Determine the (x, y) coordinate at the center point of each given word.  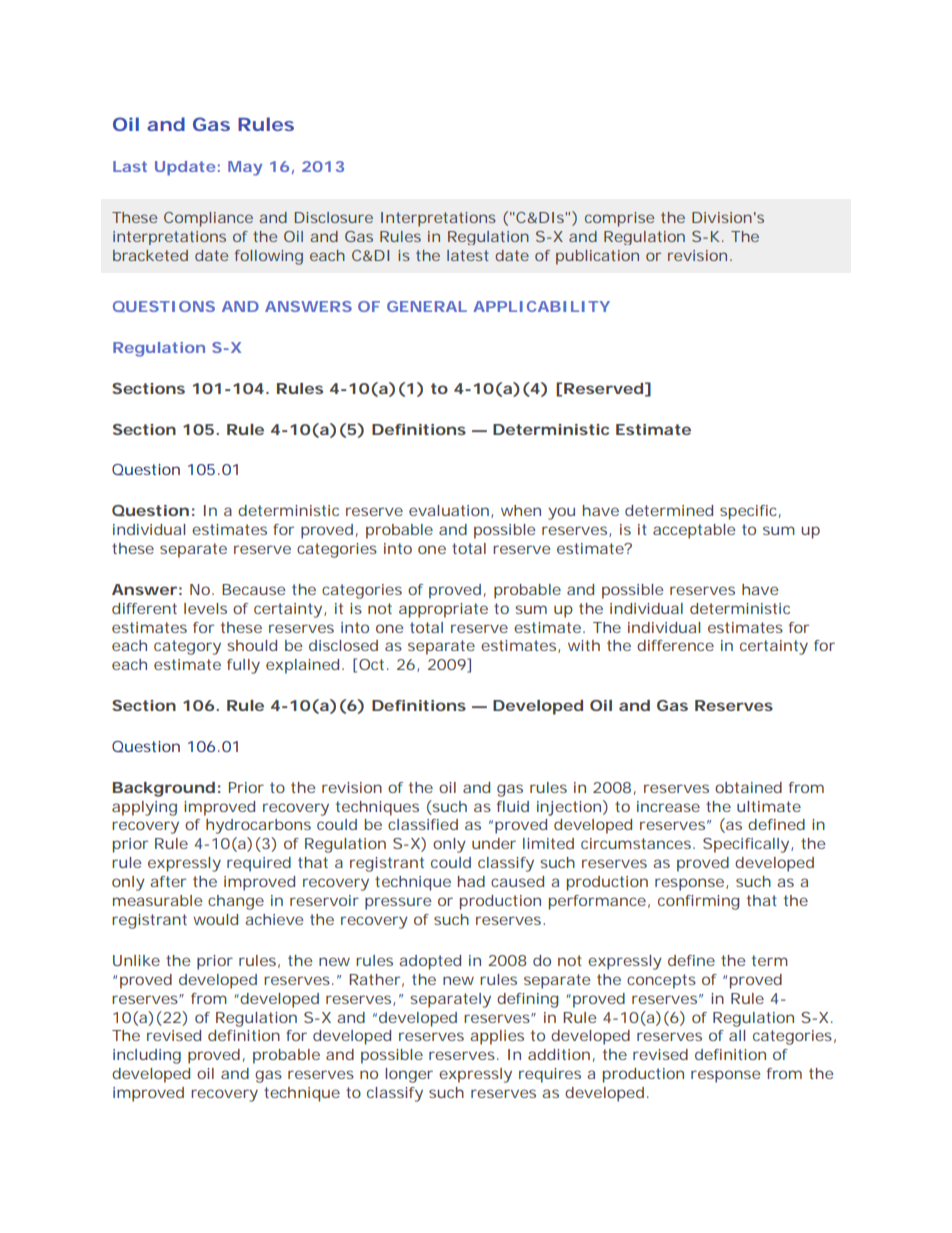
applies (497, 1037)
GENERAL (427, 306)
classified (423, 824)
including (147, 1056)
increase (668, 806)
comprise (619, 219)
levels (205, 608)
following (269, 257)
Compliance (208, 219)
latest (468, 255)
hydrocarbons (258, 826)
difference (675, 645)
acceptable (694, 531)
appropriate (443, 610)
